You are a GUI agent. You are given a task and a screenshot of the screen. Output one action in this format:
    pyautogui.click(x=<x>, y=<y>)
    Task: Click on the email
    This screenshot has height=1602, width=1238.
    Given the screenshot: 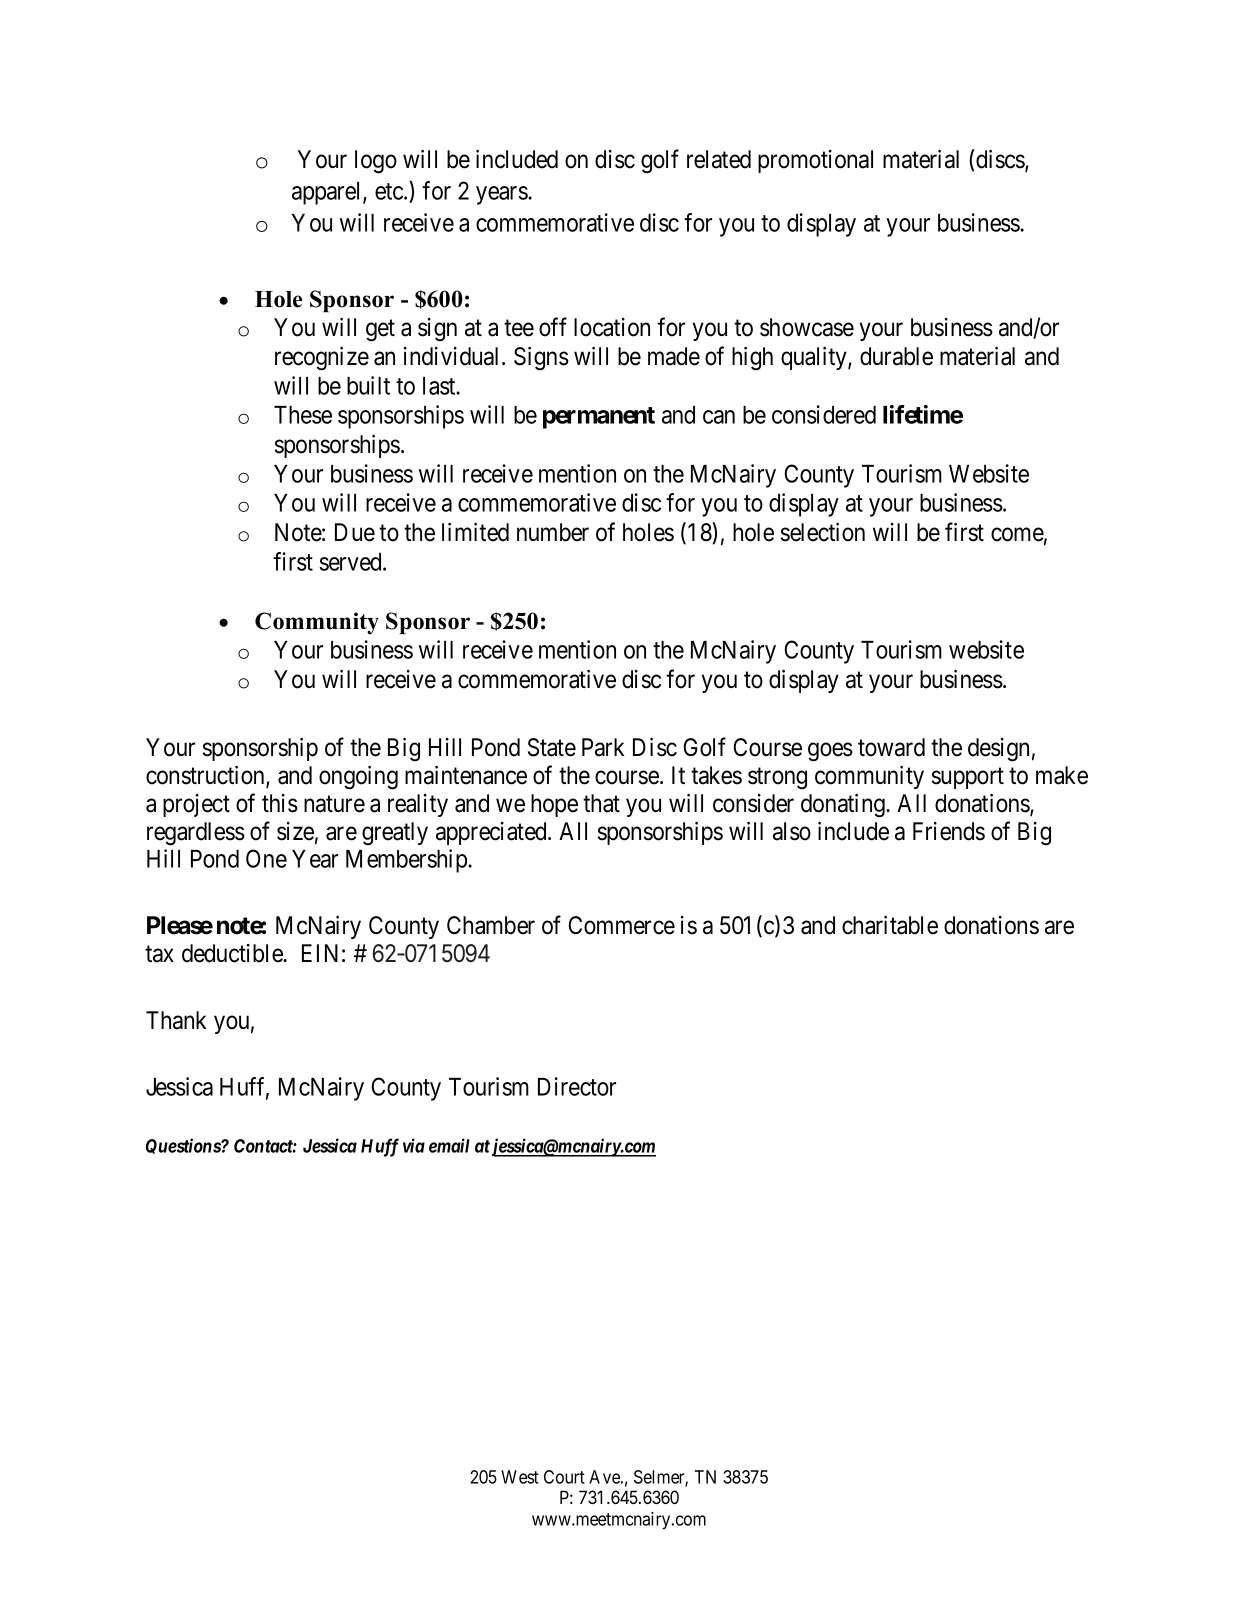 What is the action you would take?
    pyautogui.click(x=449, y=1145)
